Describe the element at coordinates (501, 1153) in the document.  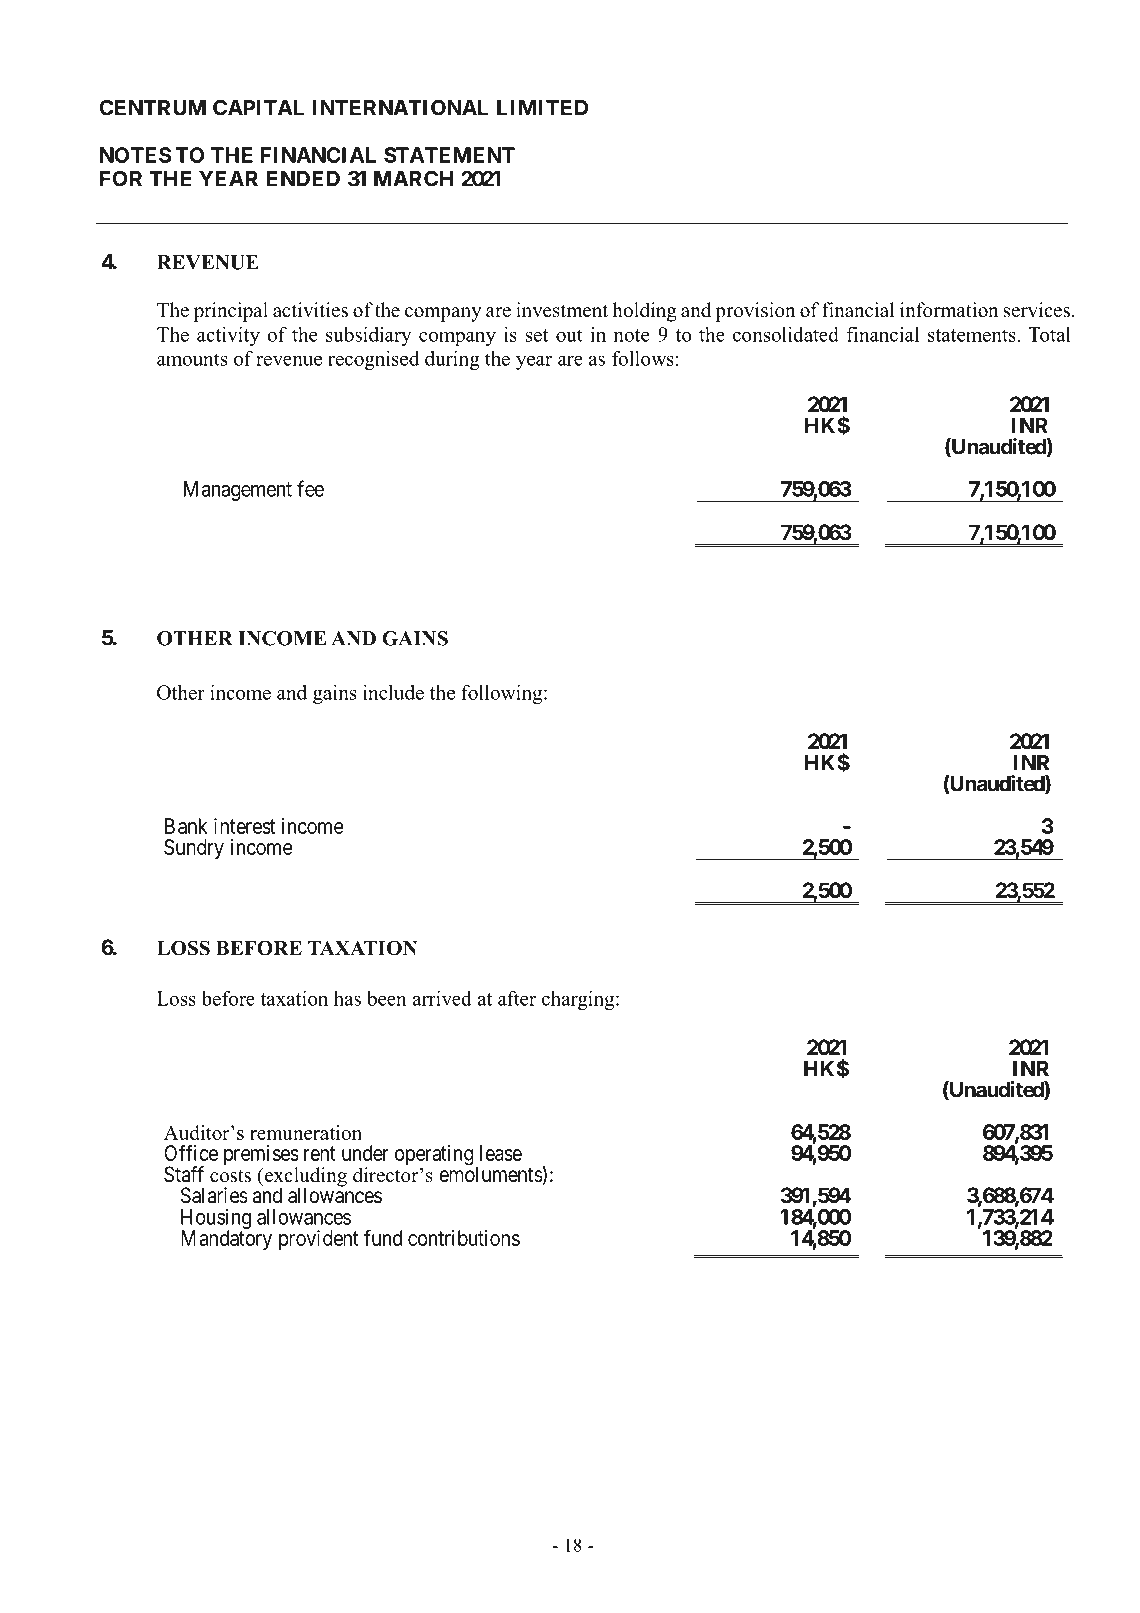
I see `lease` at that location.
